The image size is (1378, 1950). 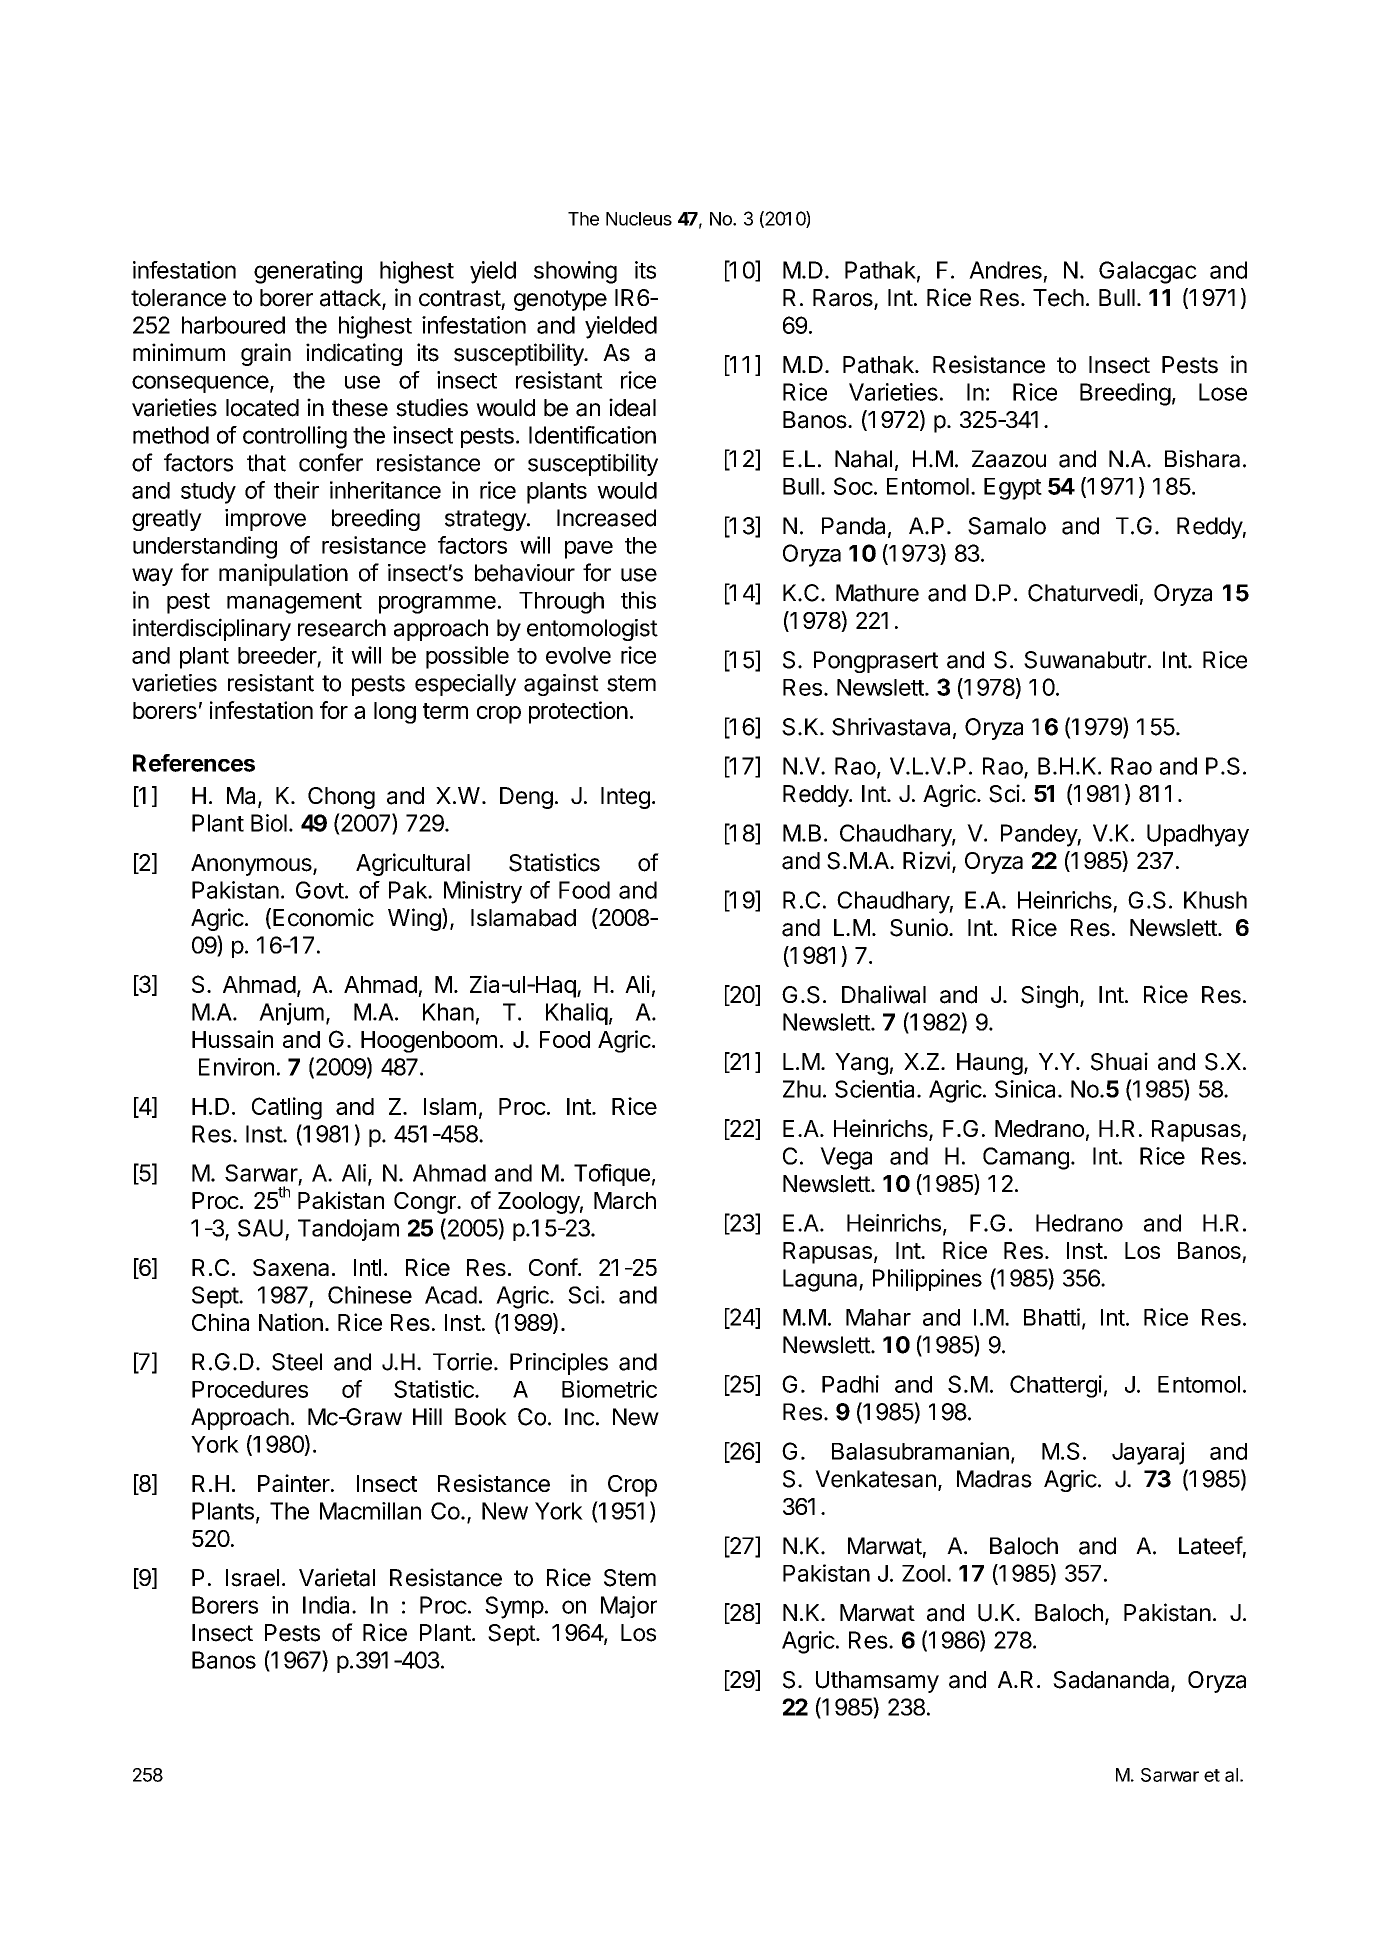 I want to click on protection, so click(x=578, y=712).
